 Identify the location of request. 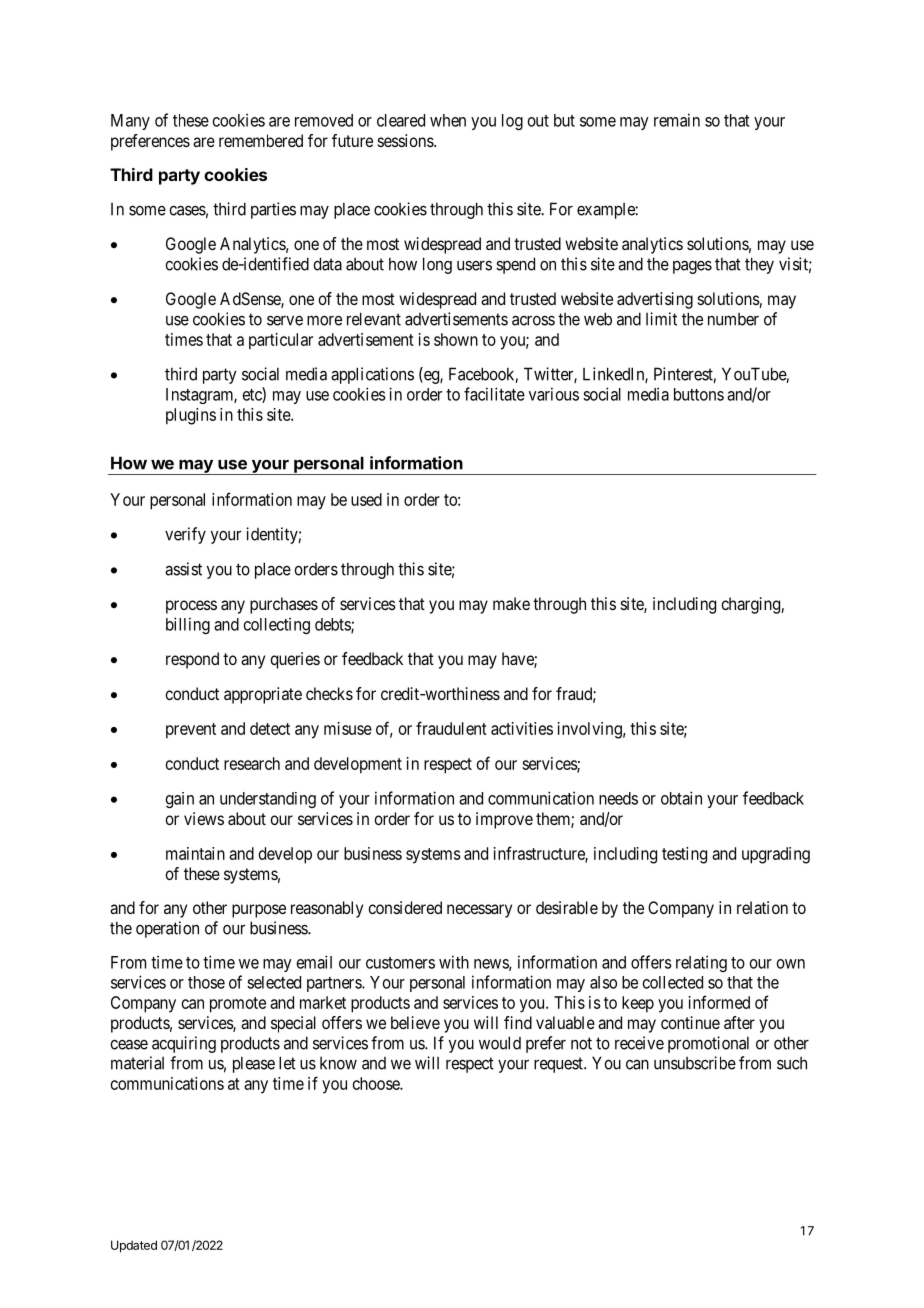
(559, 1065).
